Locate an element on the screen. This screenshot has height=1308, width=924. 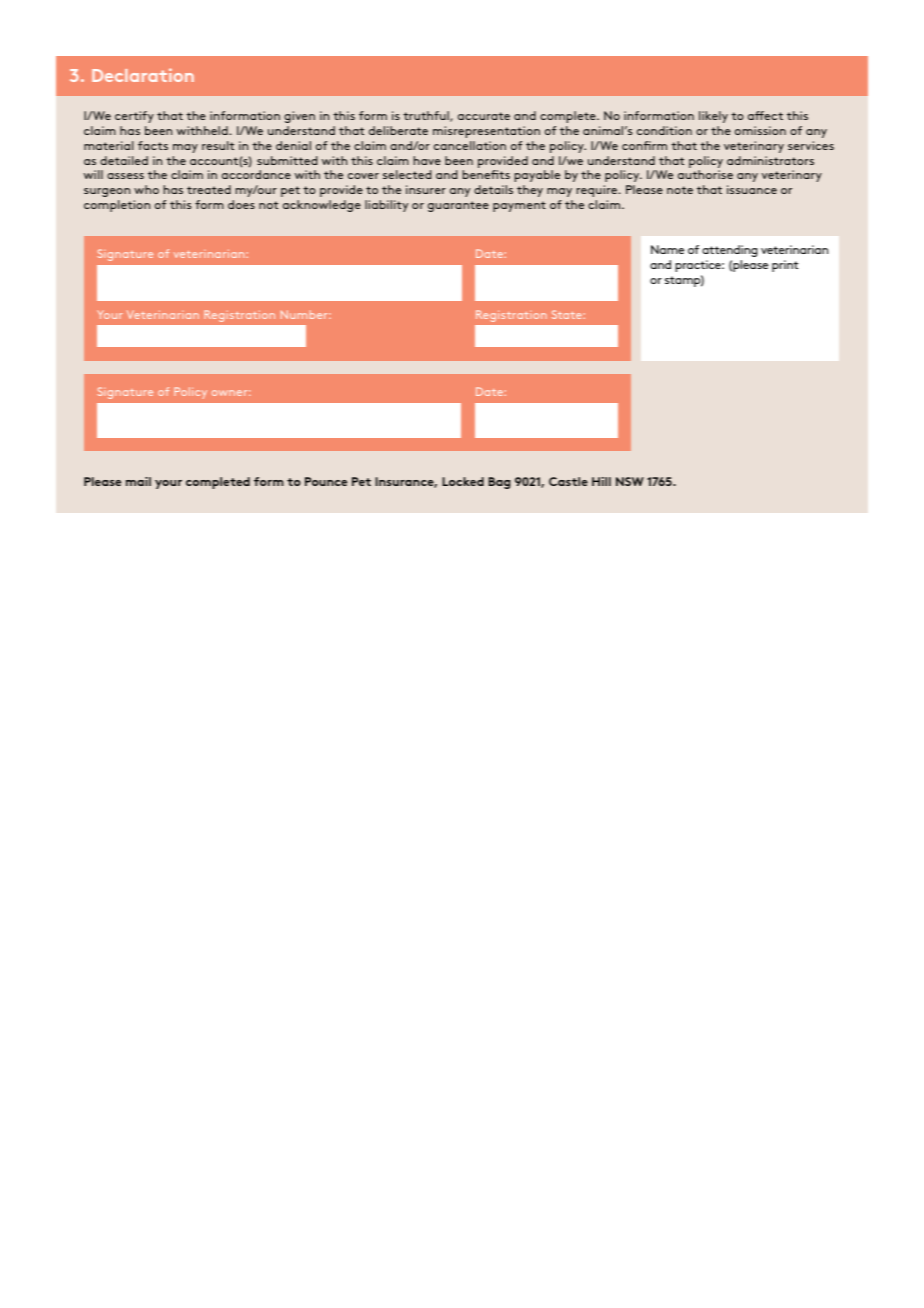
likely is located at coordinates (713, 117).
